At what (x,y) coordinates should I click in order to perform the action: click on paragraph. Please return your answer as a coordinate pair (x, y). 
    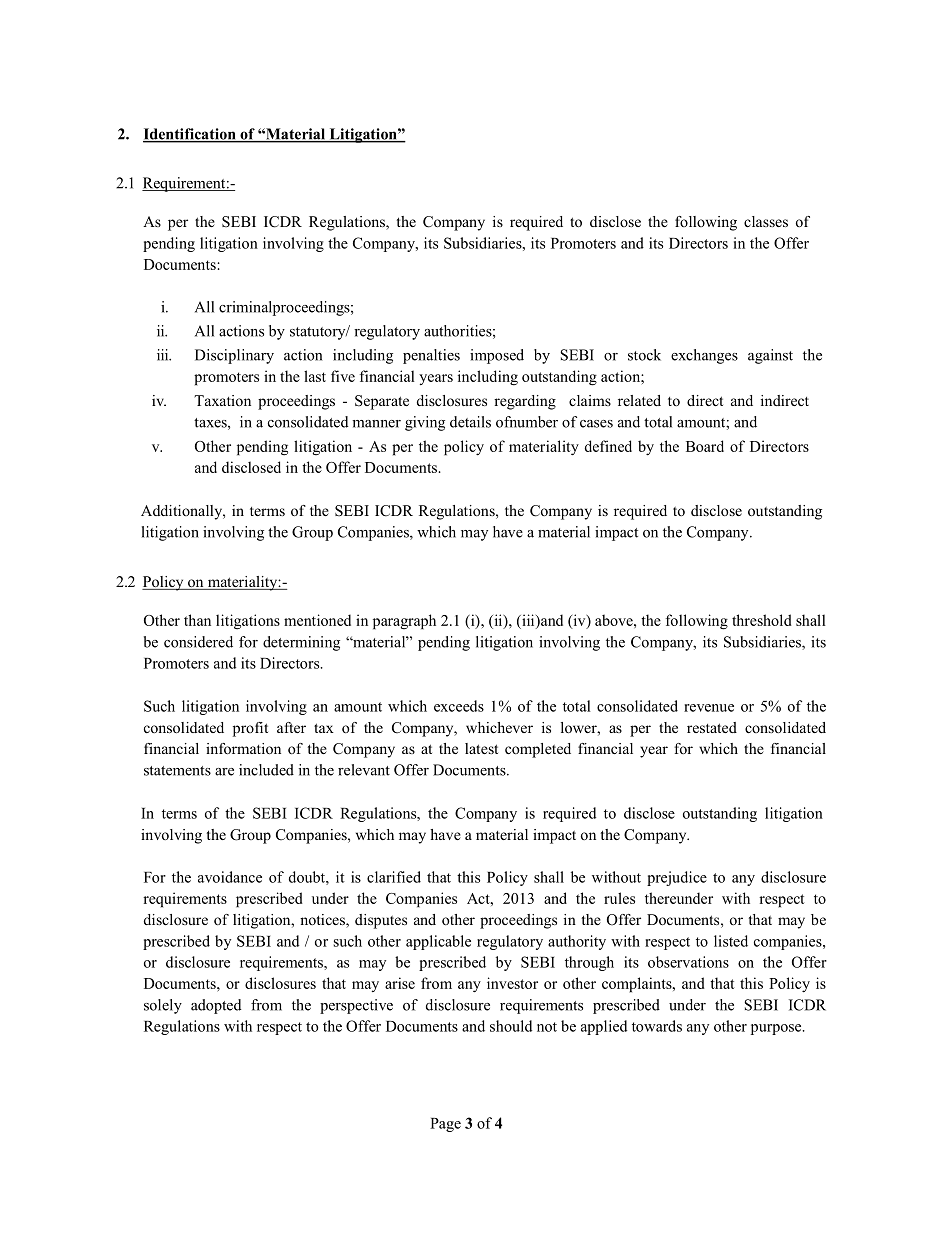
    Looking at the image, I should click on (404, 622).
